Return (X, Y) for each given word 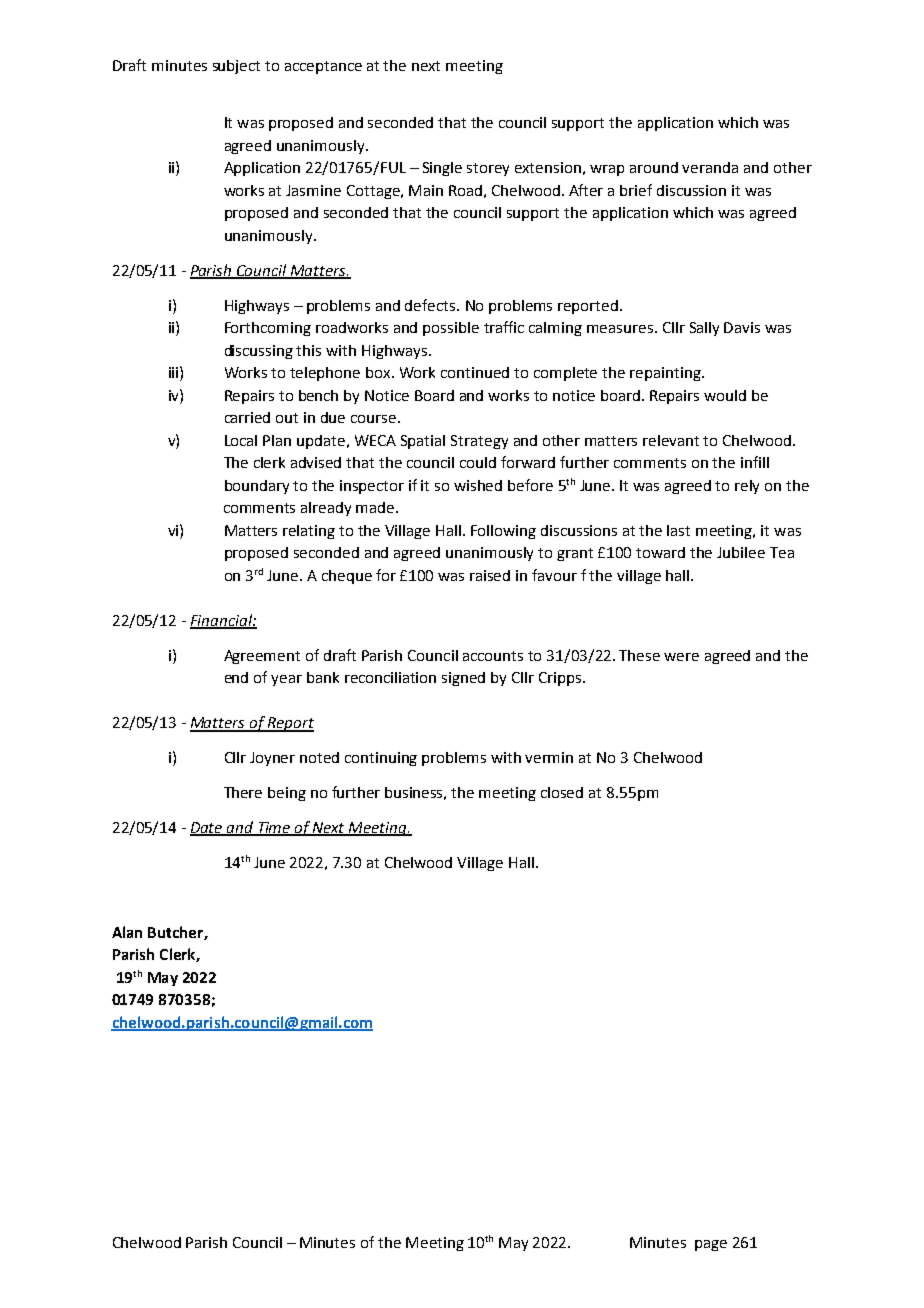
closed (562, 792)
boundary (257, 487)
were (681, 657)
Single (442, 169)
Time (274, 829)
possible (451, 329)
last (678, 530)
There (243, 792)
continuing (381, 759)
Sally (704, 329)
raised (490, 575)
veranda (710, 167)
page (711, 1245)
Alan (127, 932)
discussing (259, 352)
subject (236, 67)
